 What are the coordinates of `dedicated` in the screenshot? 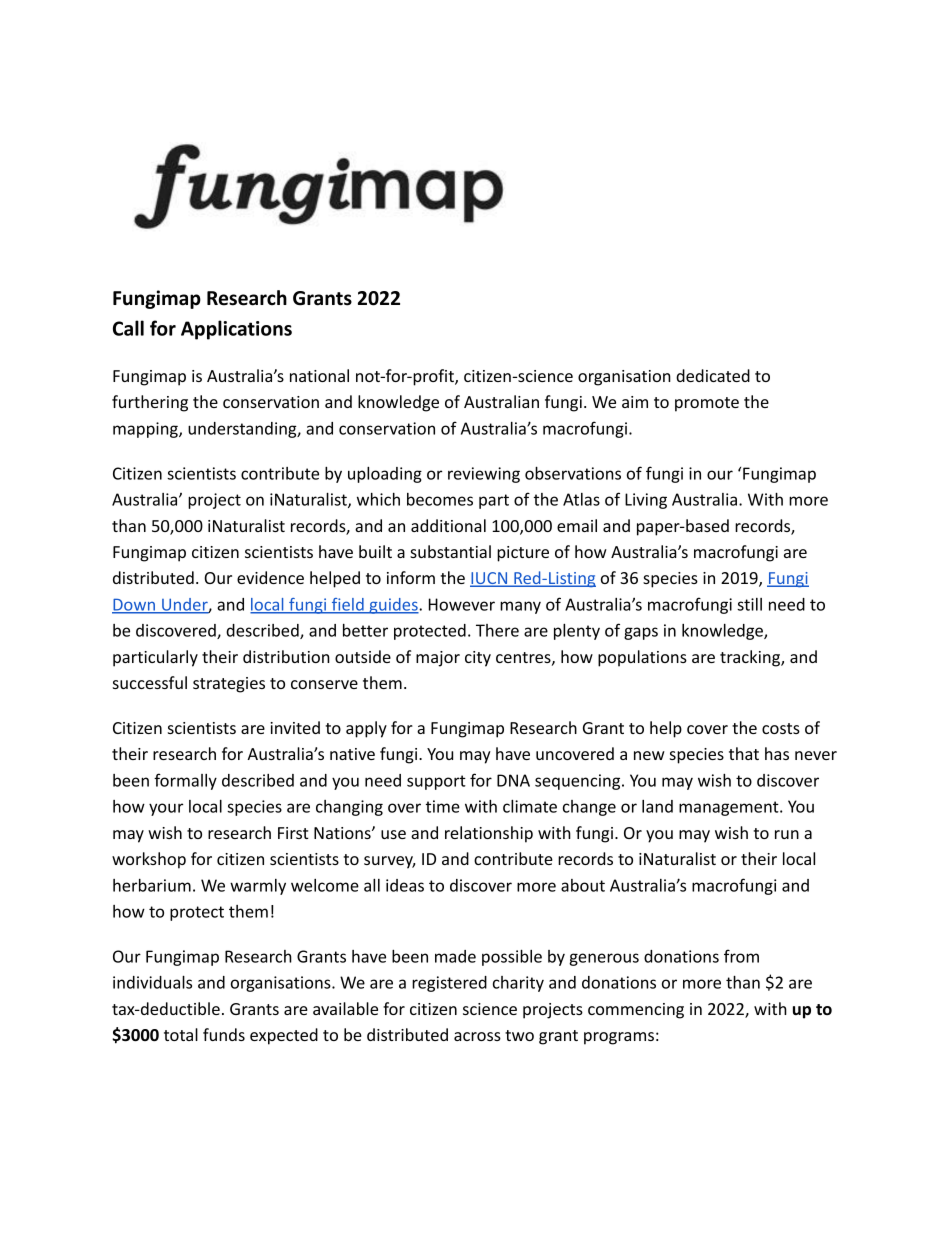 It's located at (713, 375).
